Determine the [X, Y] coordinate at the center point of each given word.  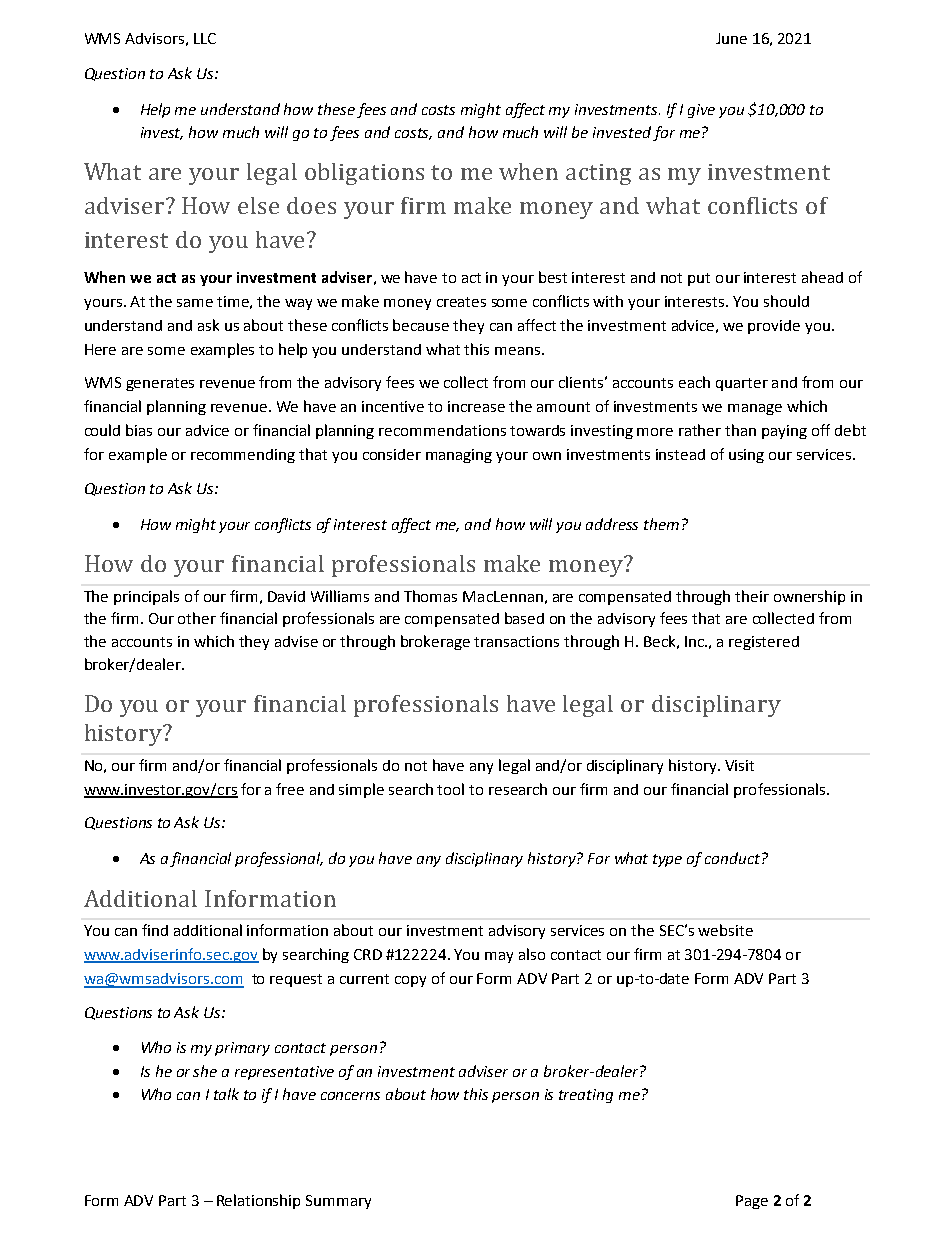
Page [752, 1202]
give [701, 111]
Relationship [258, 1201]
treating [586, 1096]
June [731, 38]
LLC [205, 38]
